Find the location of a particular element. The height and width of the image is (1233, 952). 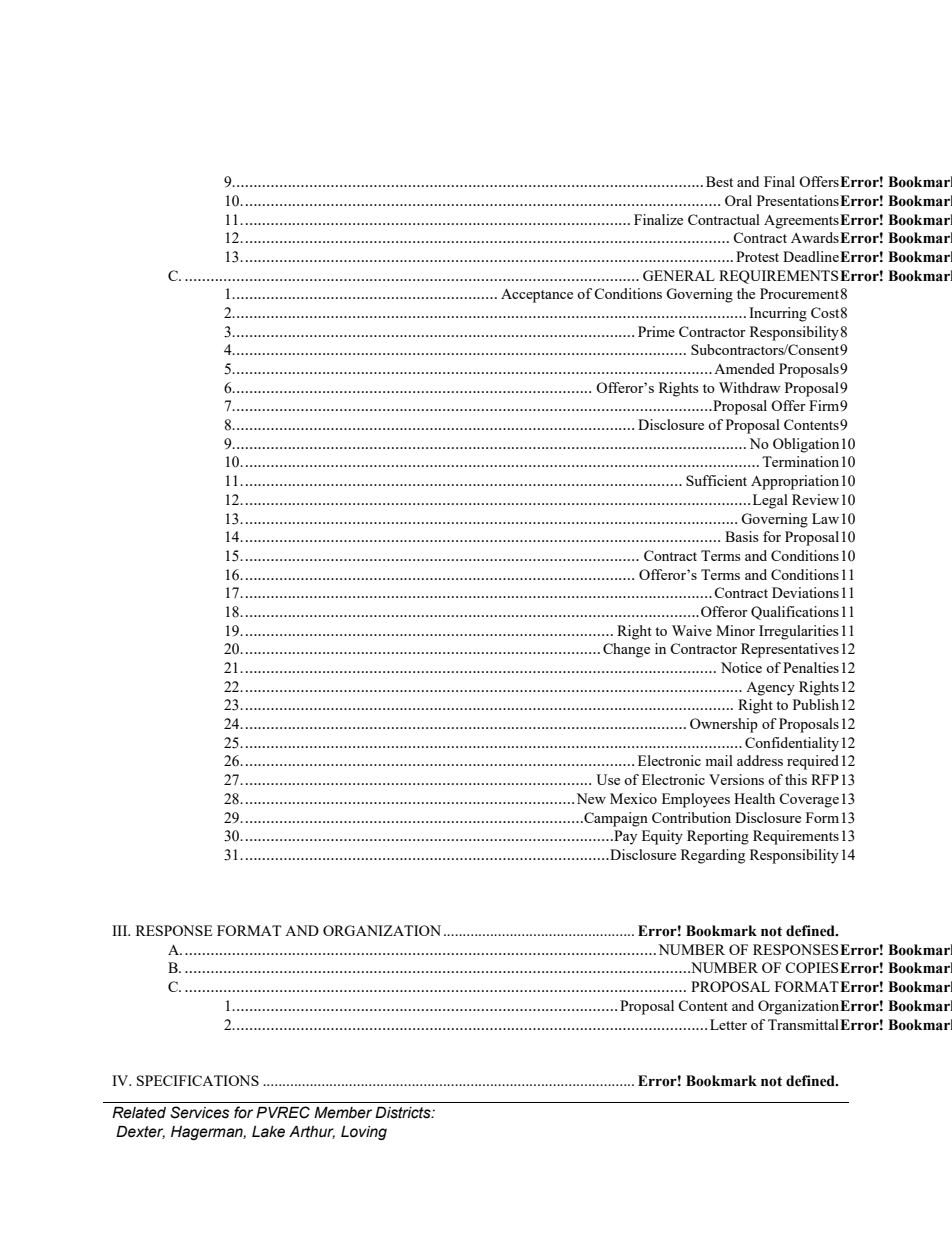

Contribution is located at coordinates (691, 817).
